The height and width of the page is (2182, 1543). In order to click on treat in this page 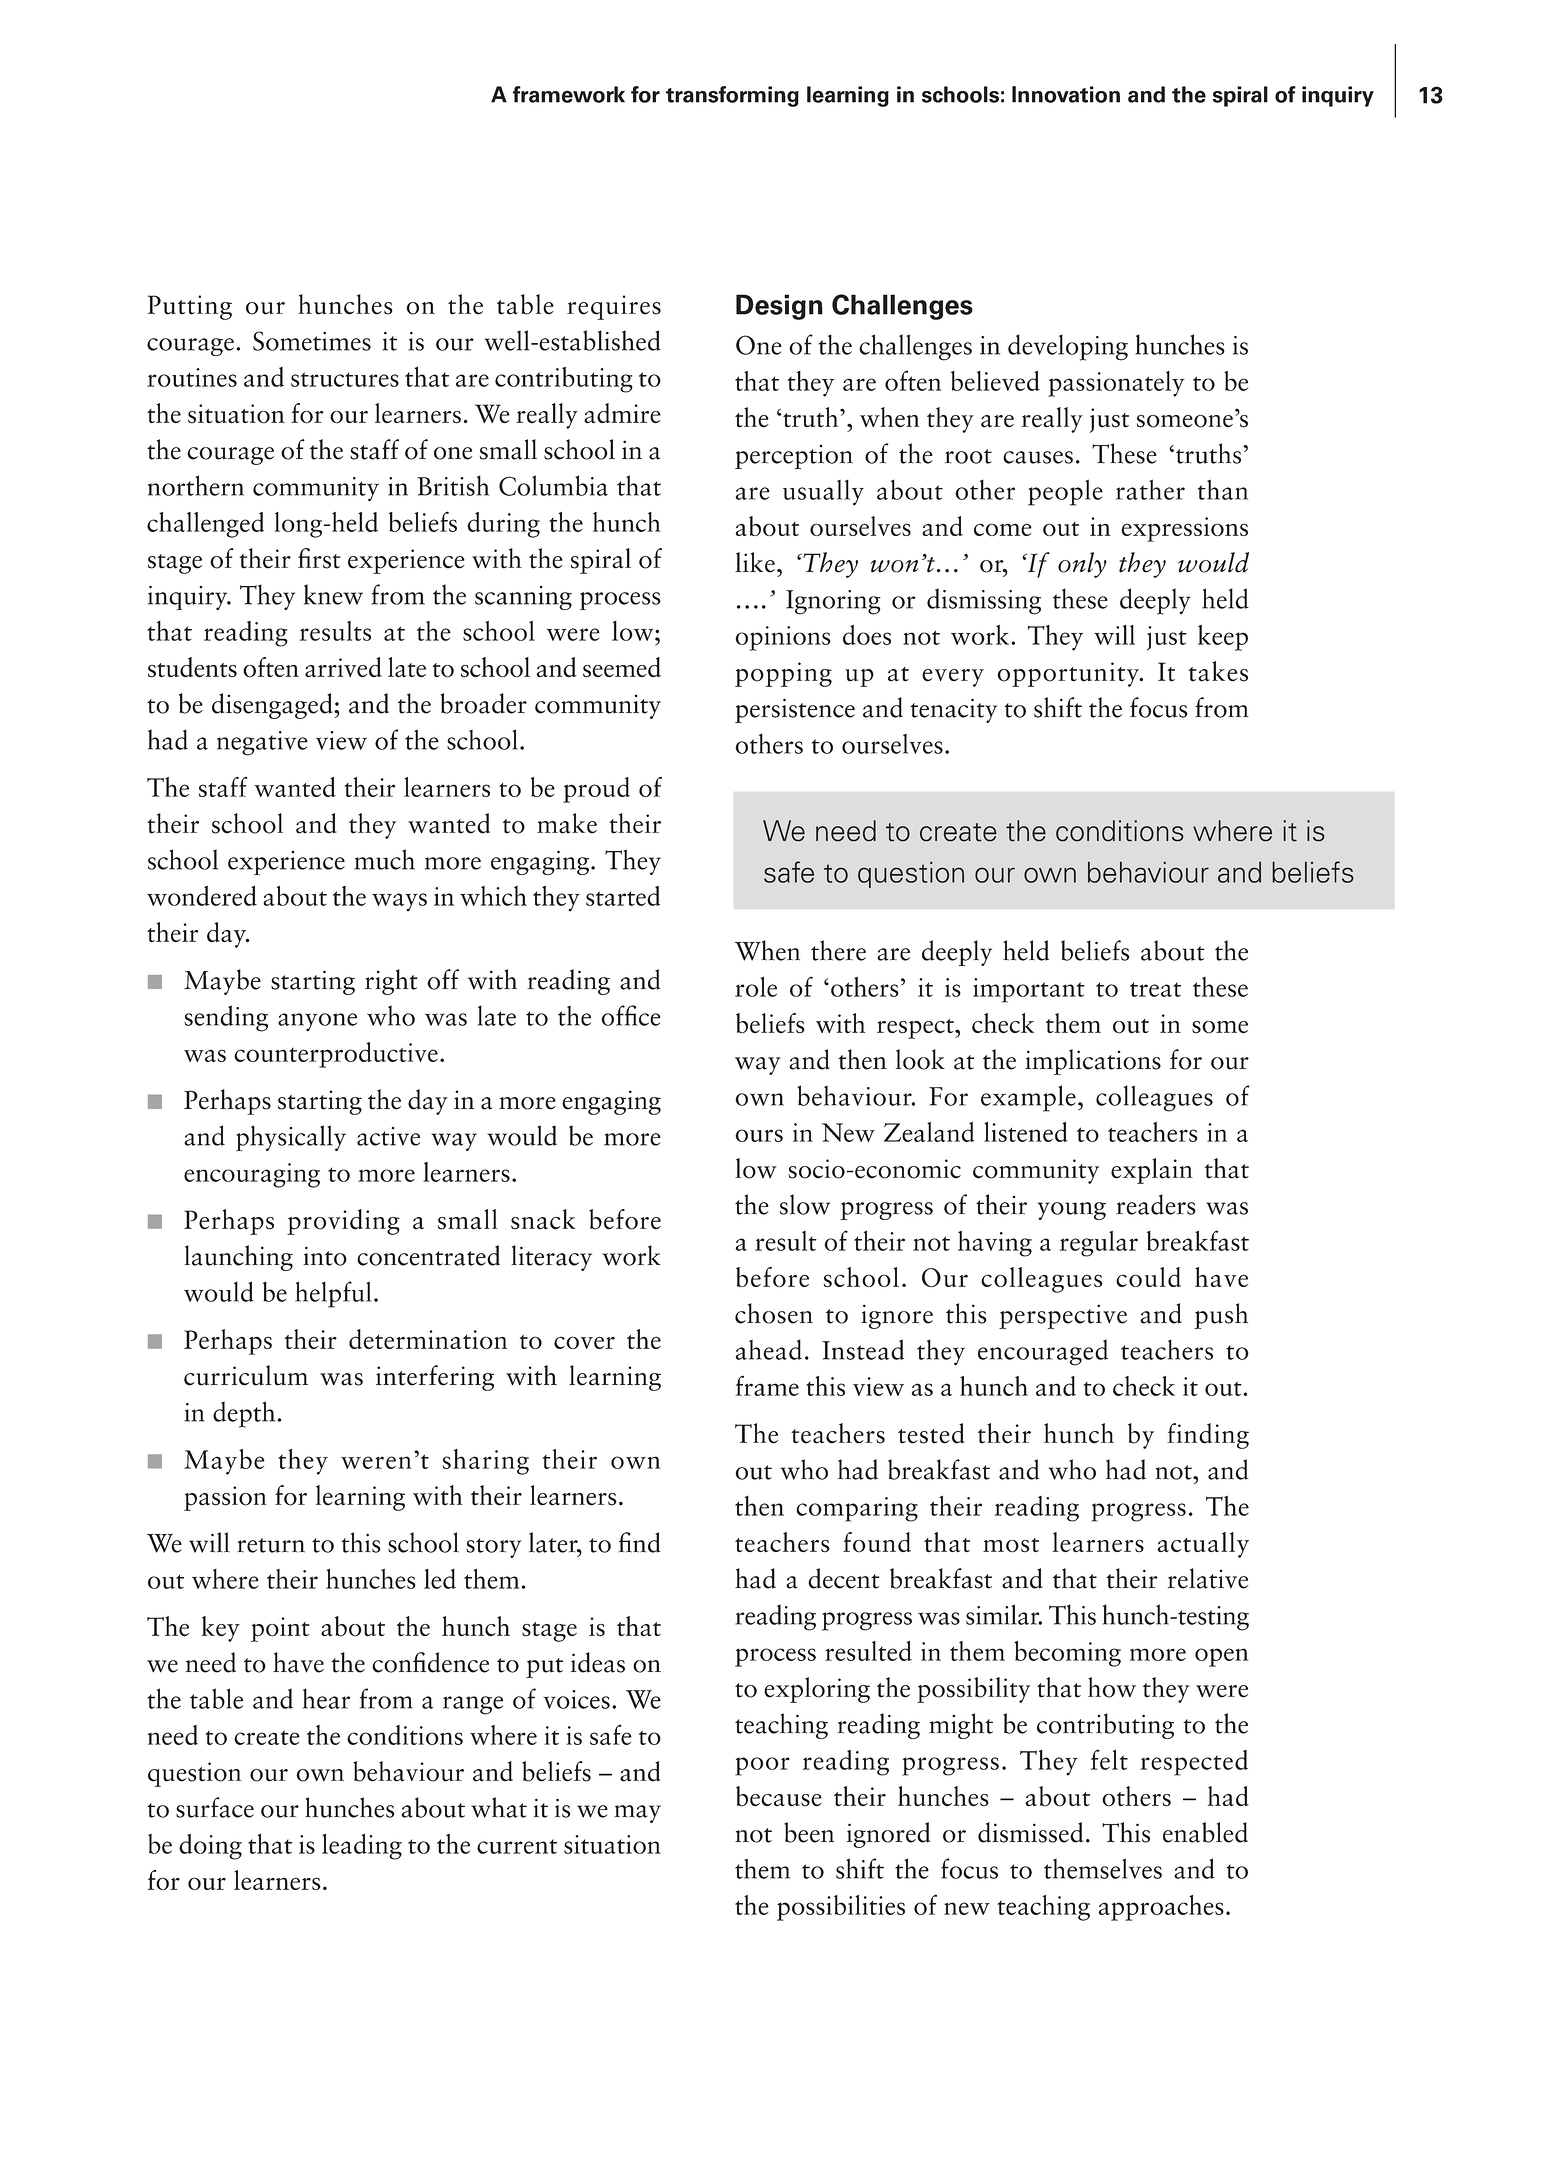, I will do `click(1155, 989)`.
